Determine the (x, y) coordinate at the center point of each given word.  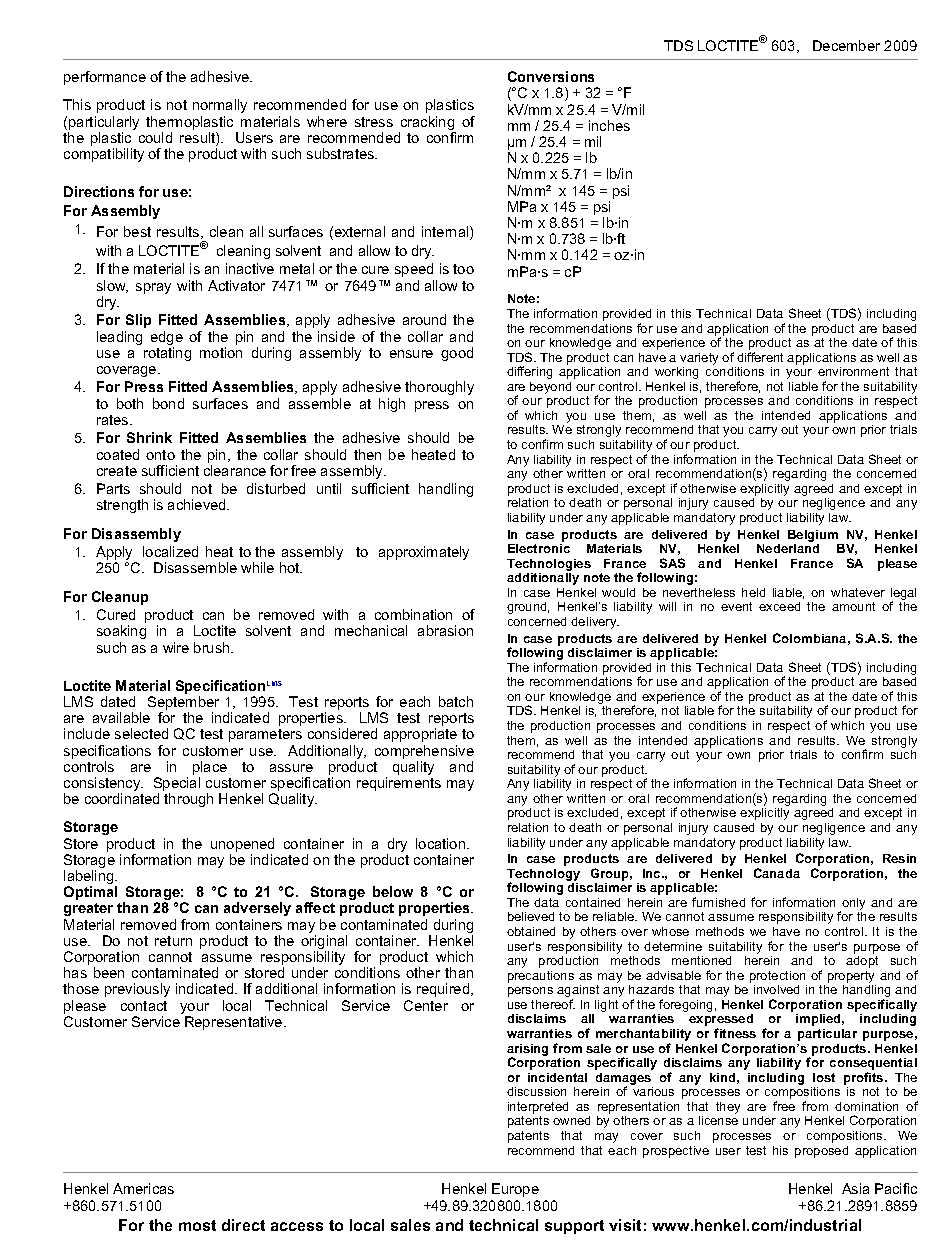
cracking (427, 124)
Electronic (539, 548)
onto (160, 455)
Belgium (813, 536)
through (188, 800)
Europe (515, 1190)
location (442, 843)
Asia (855, 1188)
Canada (777, 873)
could (155, 137)
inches (609, 125)
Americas (143, 1188)
